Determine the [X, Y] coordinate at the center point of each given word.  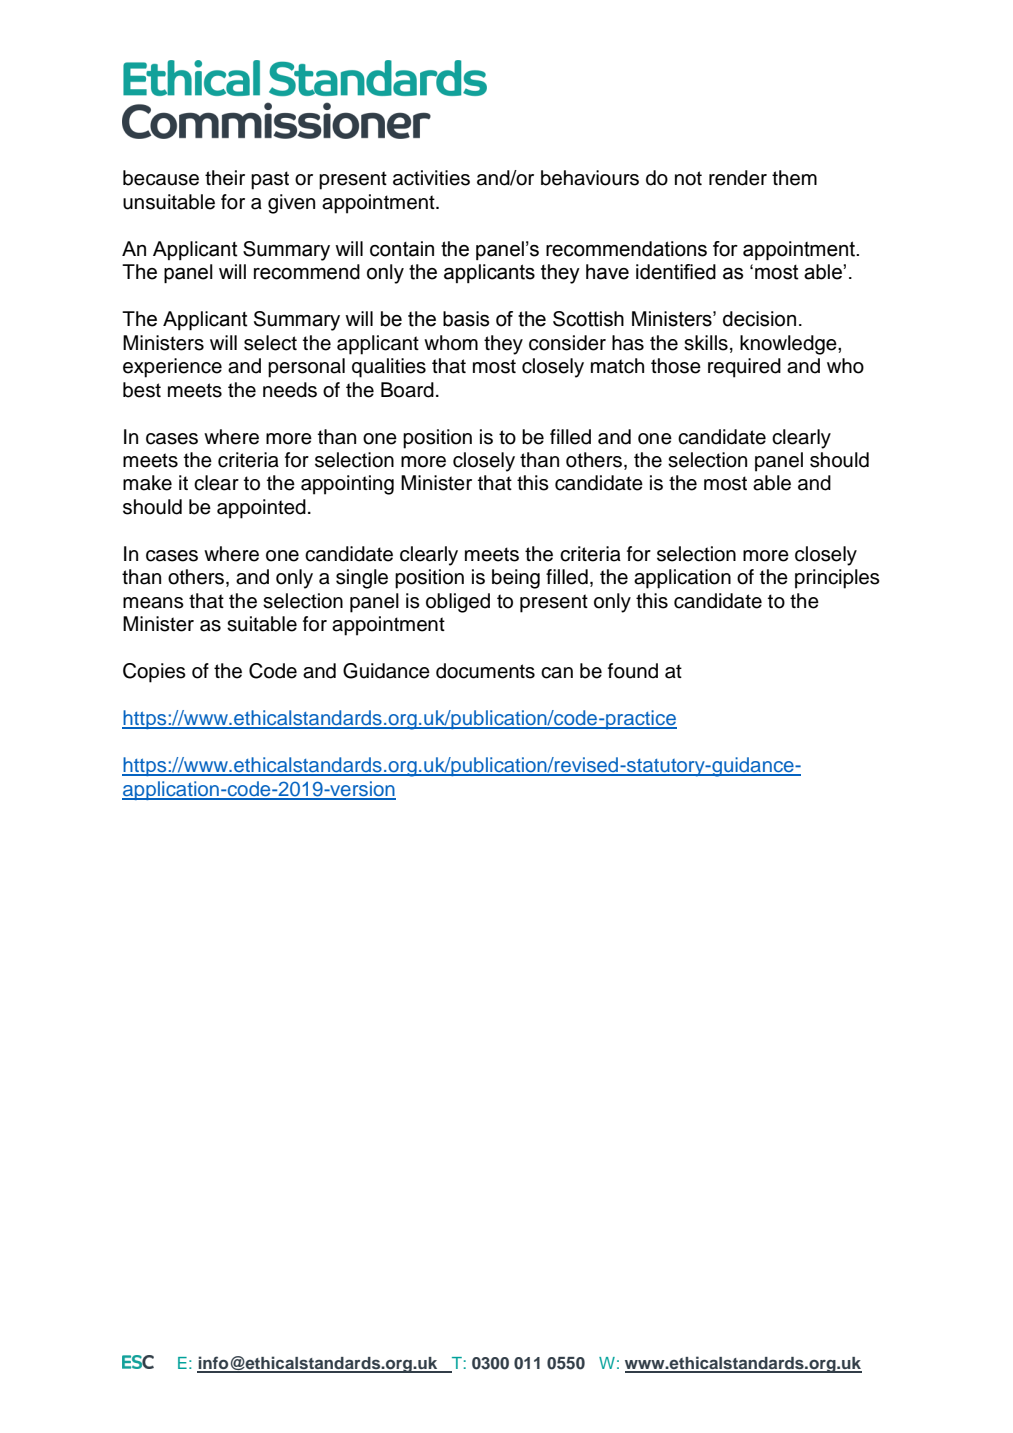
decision [759, 319]
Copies [154, 673]
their [225, 178]
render [738, 178]
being [516, 579]
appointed [261, 509]
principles [837, 579]
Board [407, 390]
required [744, 368]
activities [431, 178]
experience [172, 368]
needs [290, 390]
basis [466, 319]
